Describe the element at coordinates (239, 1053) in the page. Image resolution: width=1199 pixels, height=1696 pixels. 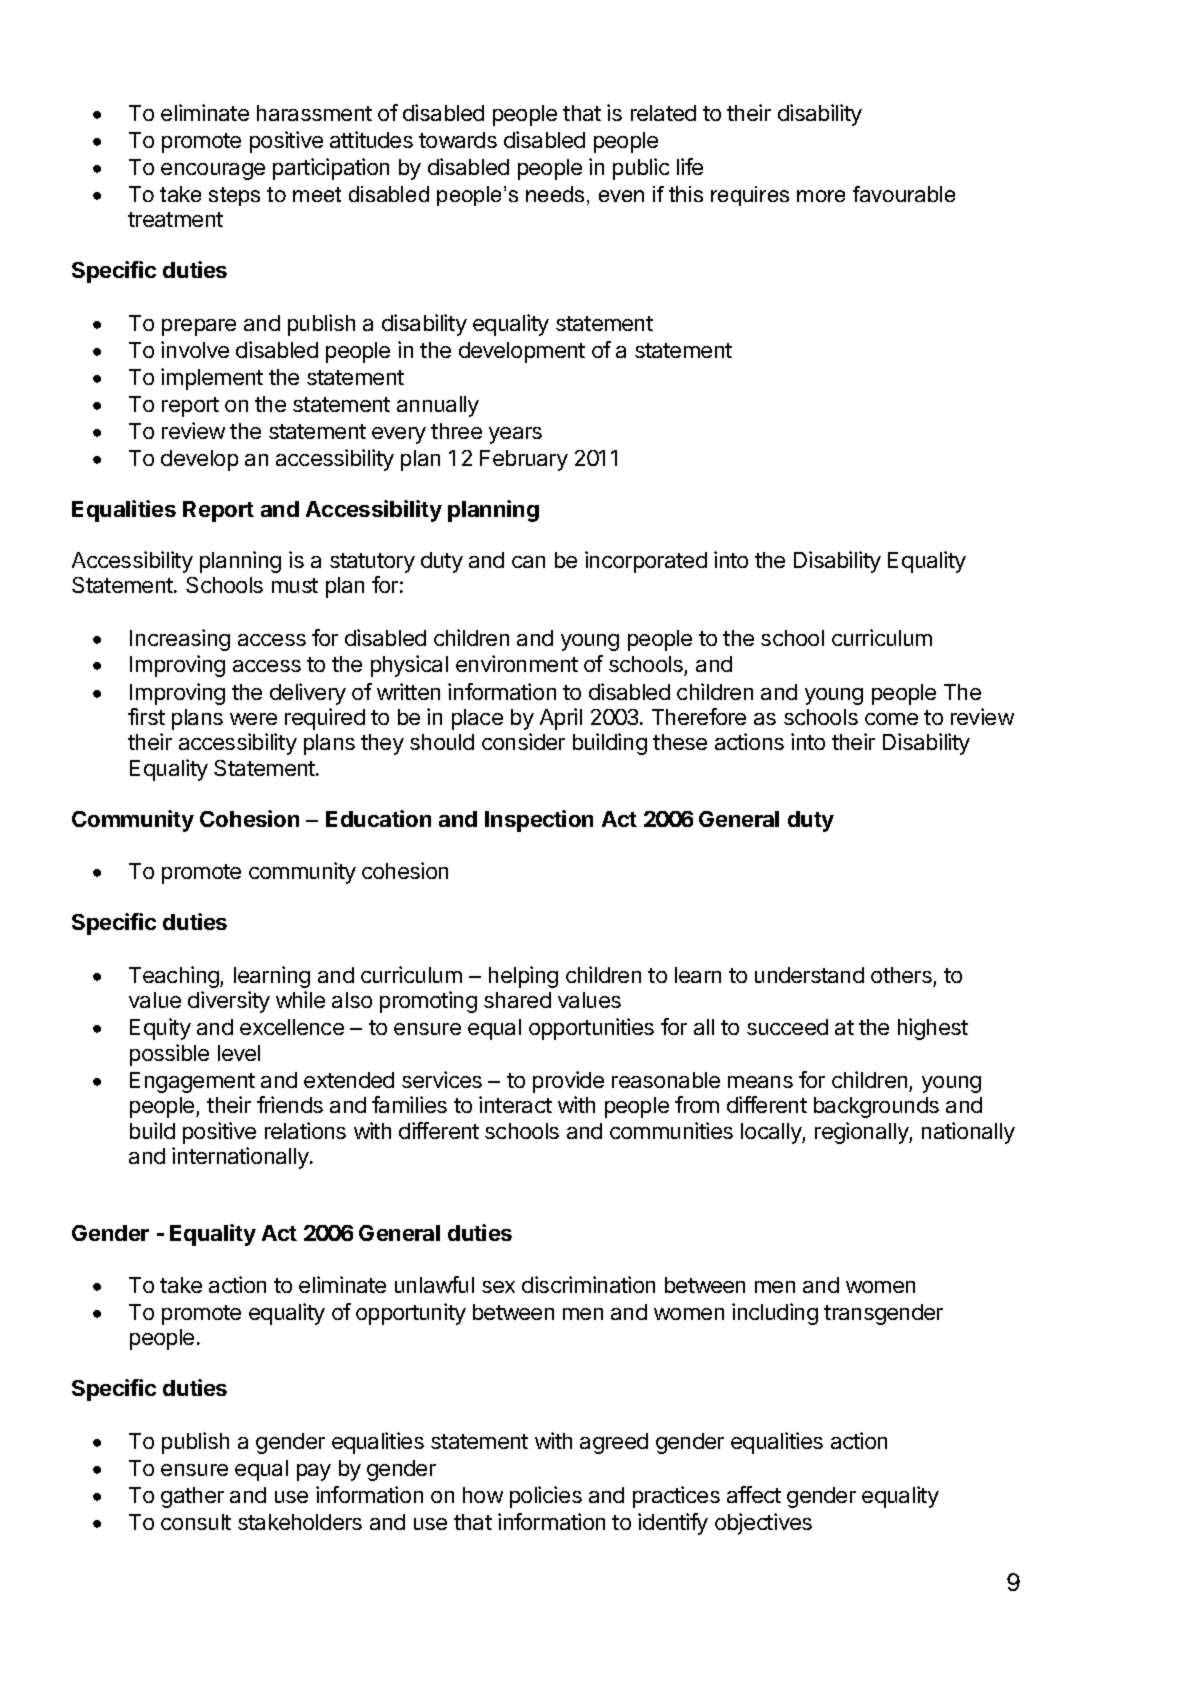
I see `level` at that location.
